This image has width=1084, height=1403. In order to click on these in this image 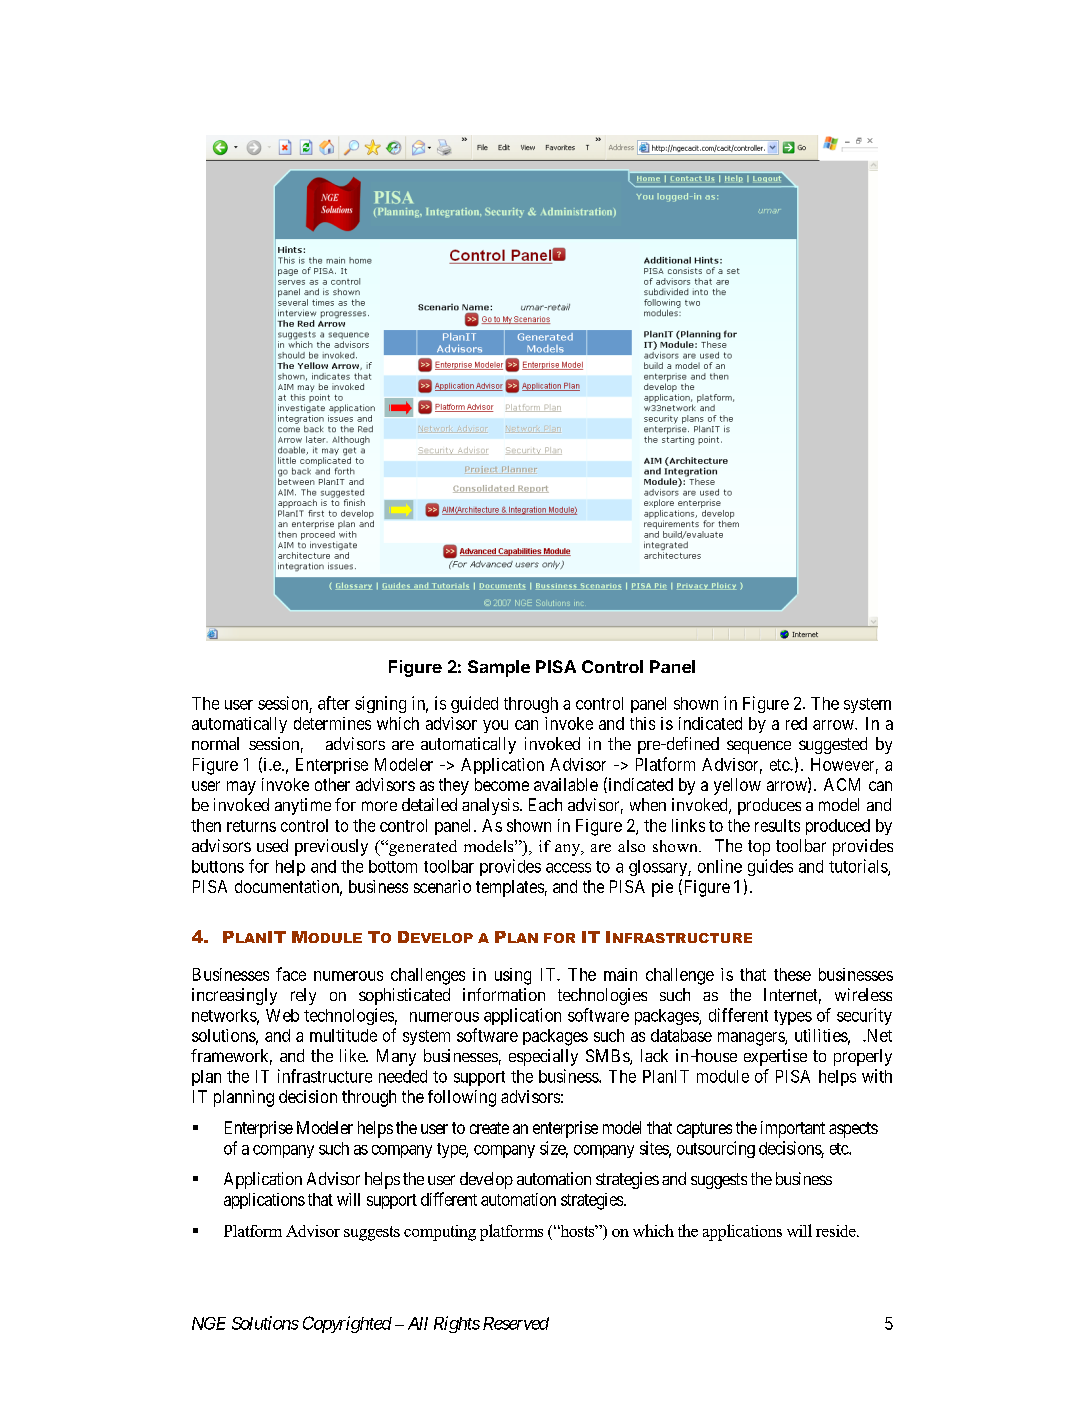, I will do `click(792, 974)`.
